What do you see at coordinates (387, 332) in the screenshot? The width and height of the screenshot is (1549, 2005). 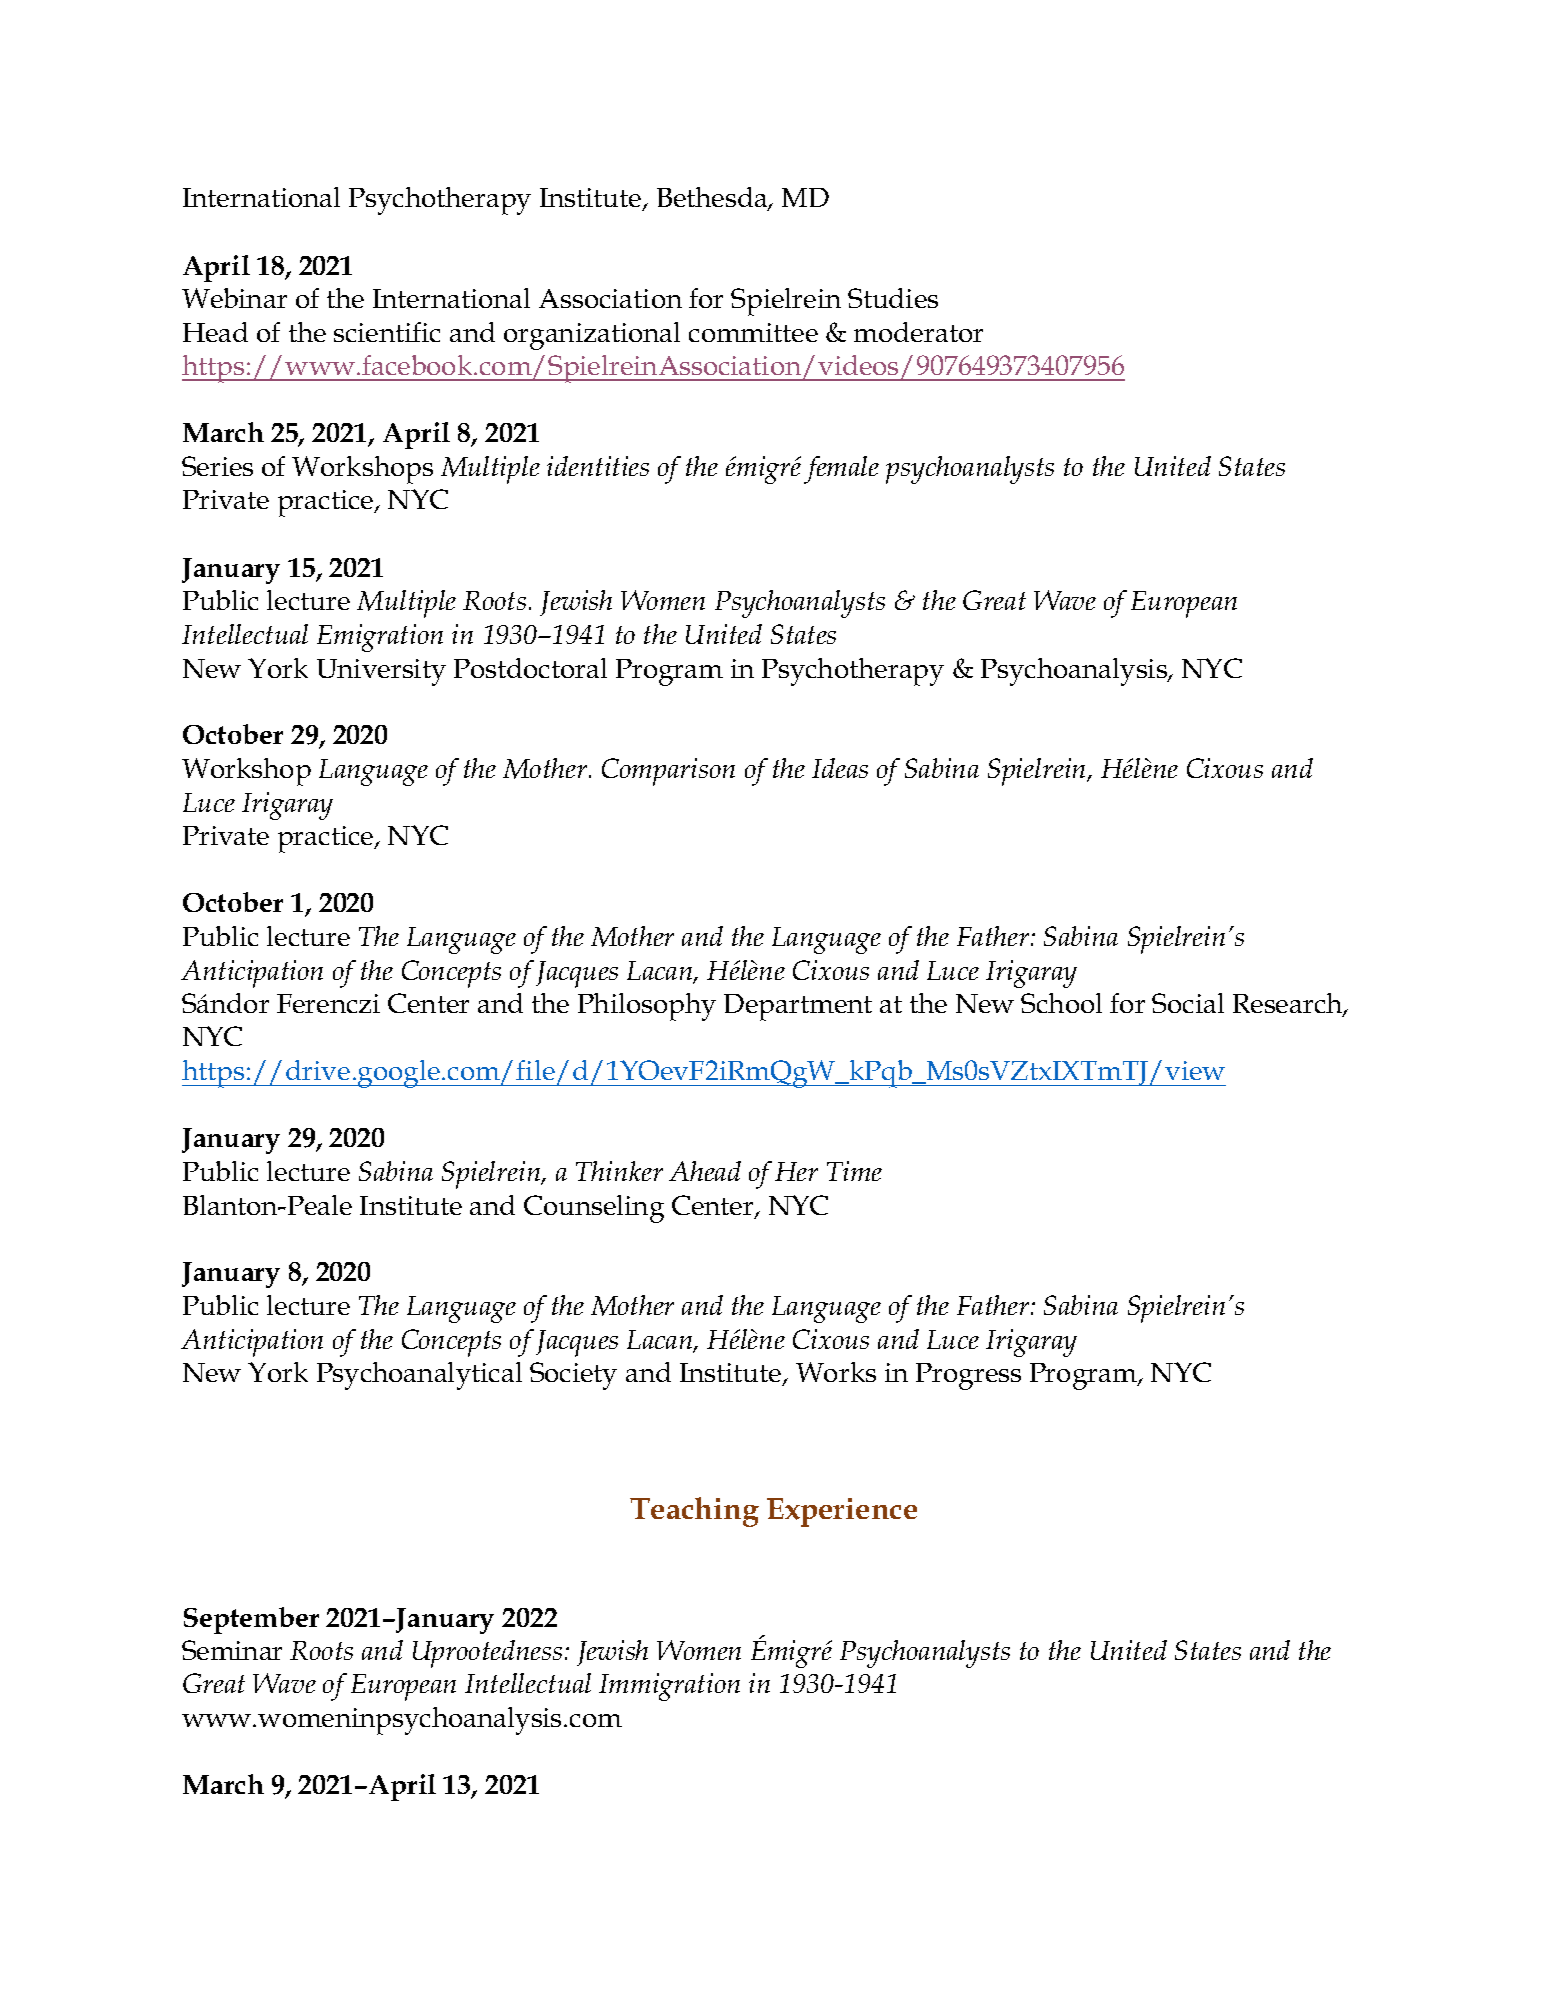 I see `scientific` at bounding box center [387, 332].
